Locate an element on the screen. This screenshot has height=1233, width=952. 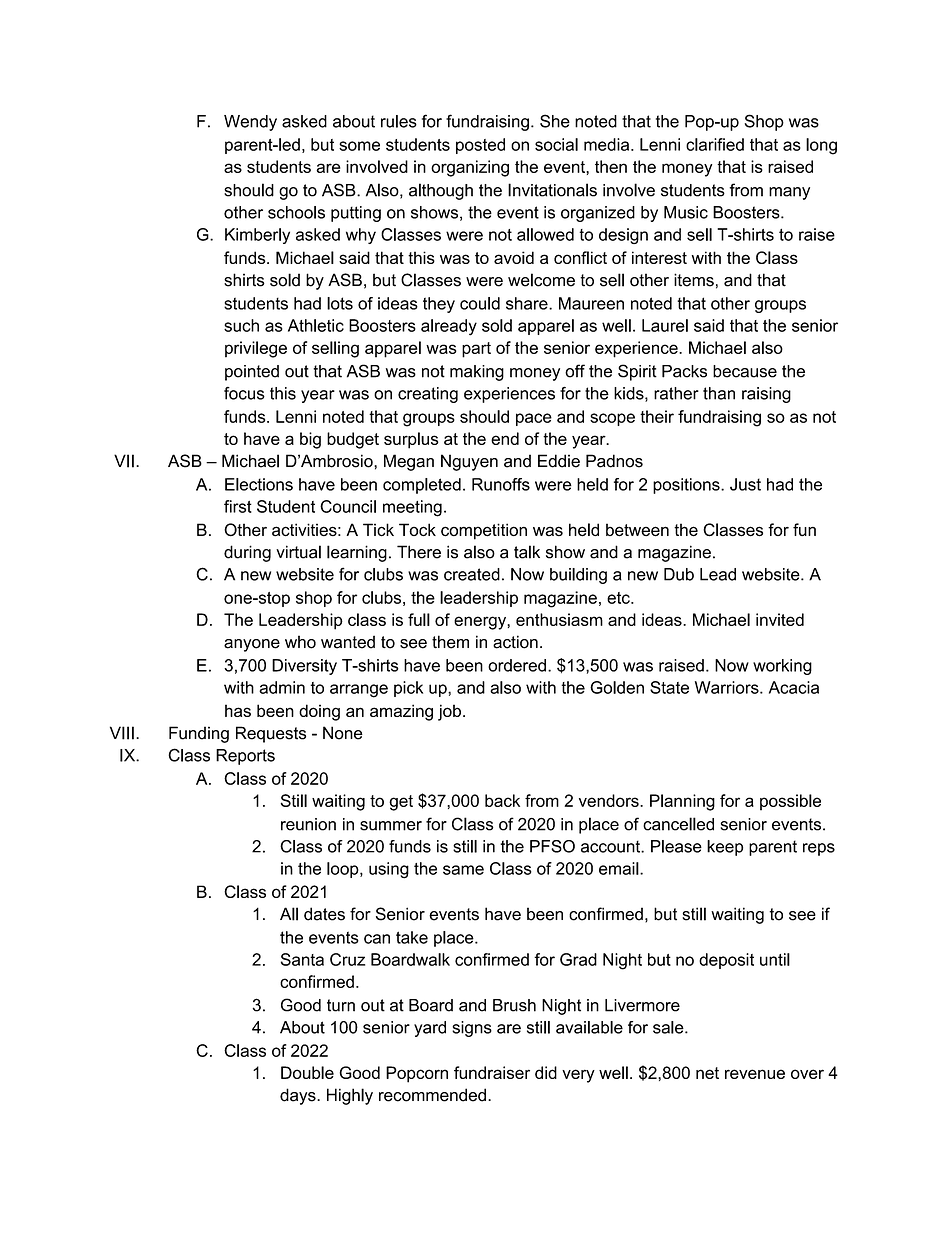
posted is located at coordinates (480, 146).
